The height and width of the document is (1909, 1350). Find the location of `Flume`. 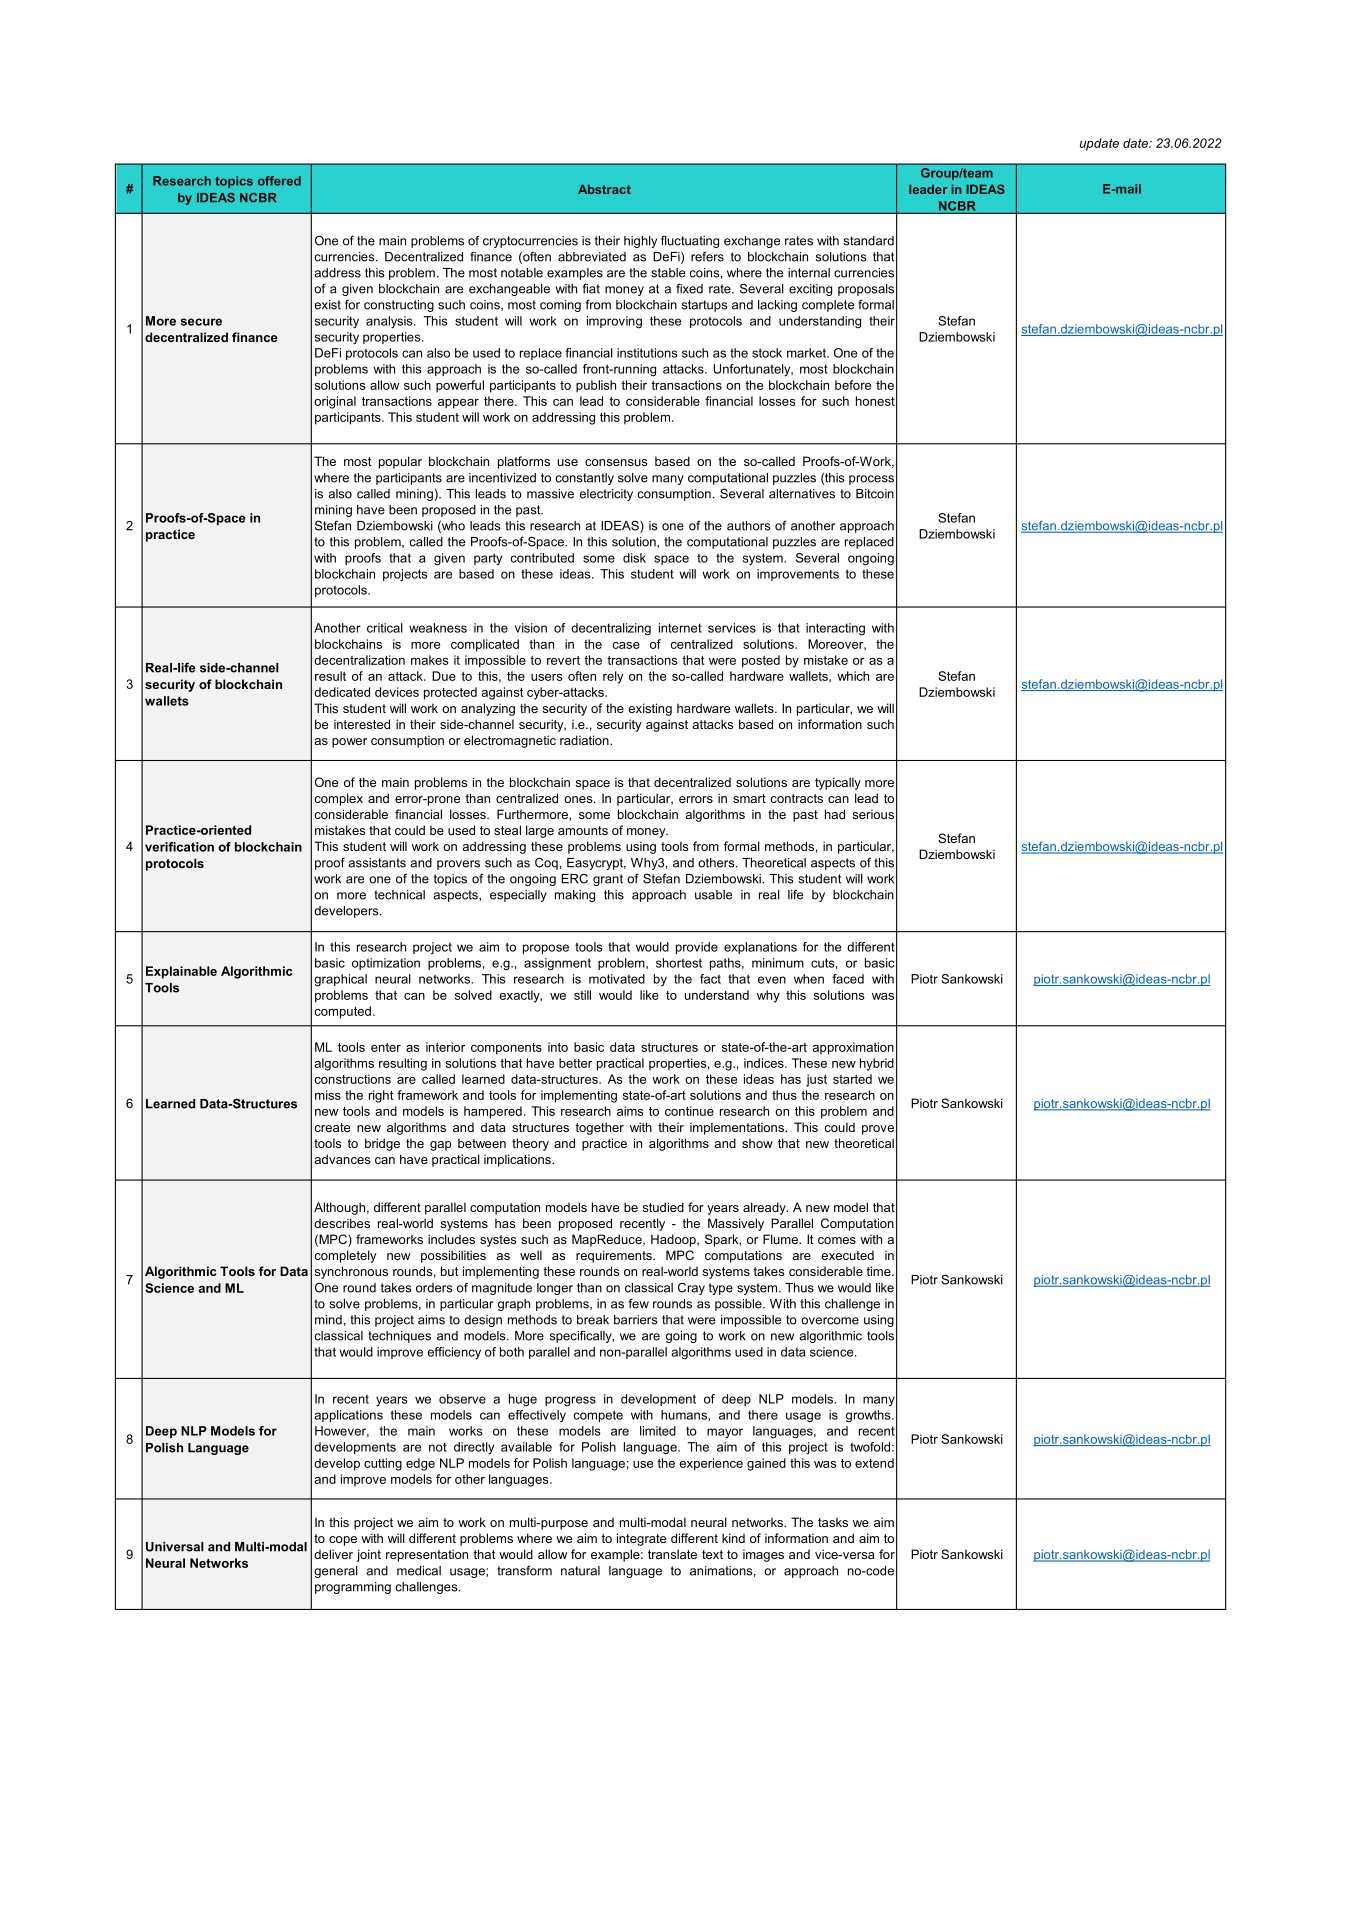

Flume is located at coordinates (782, 1239).
